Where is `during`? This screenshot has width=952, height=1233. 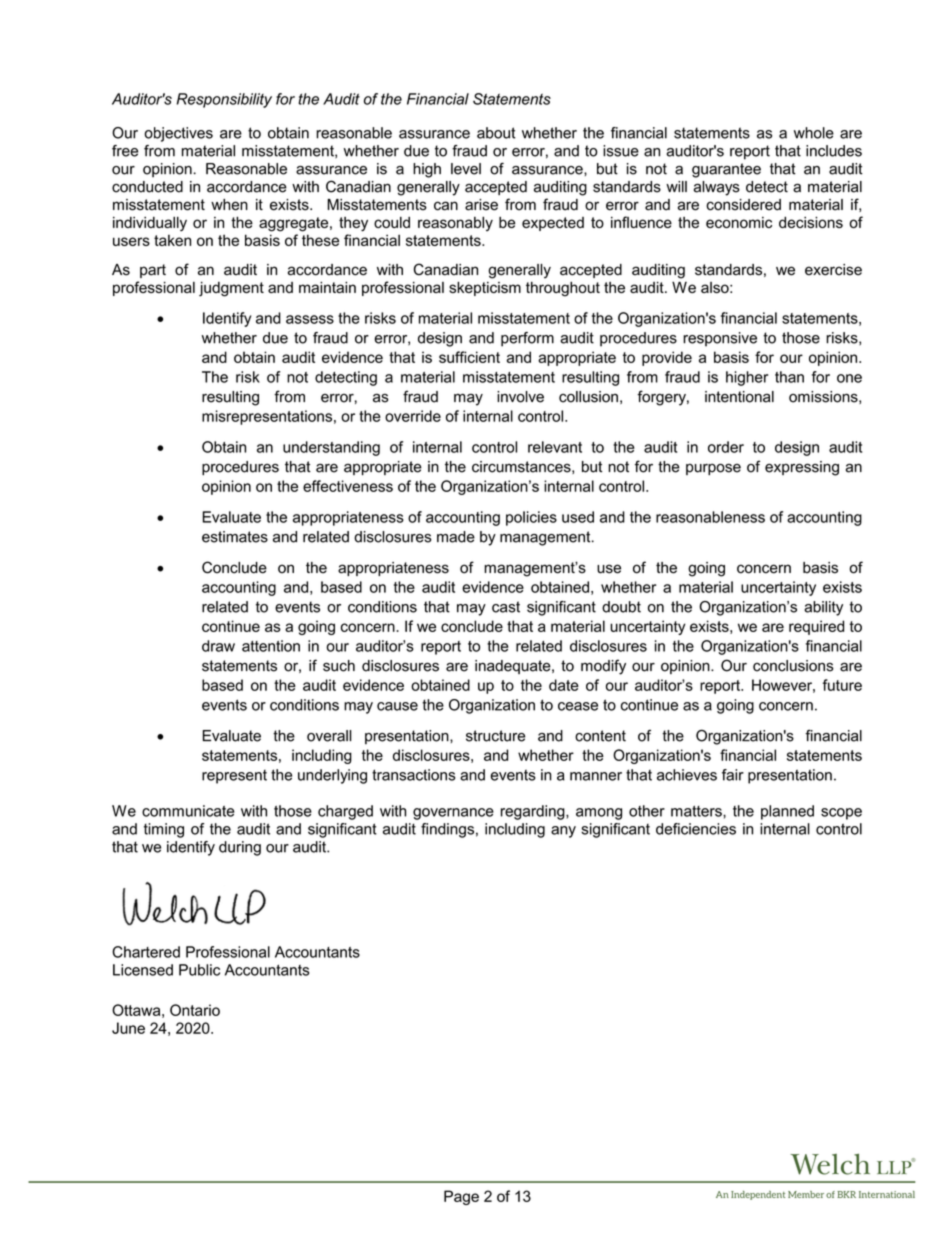
during is located at coordinates (240, 848).
